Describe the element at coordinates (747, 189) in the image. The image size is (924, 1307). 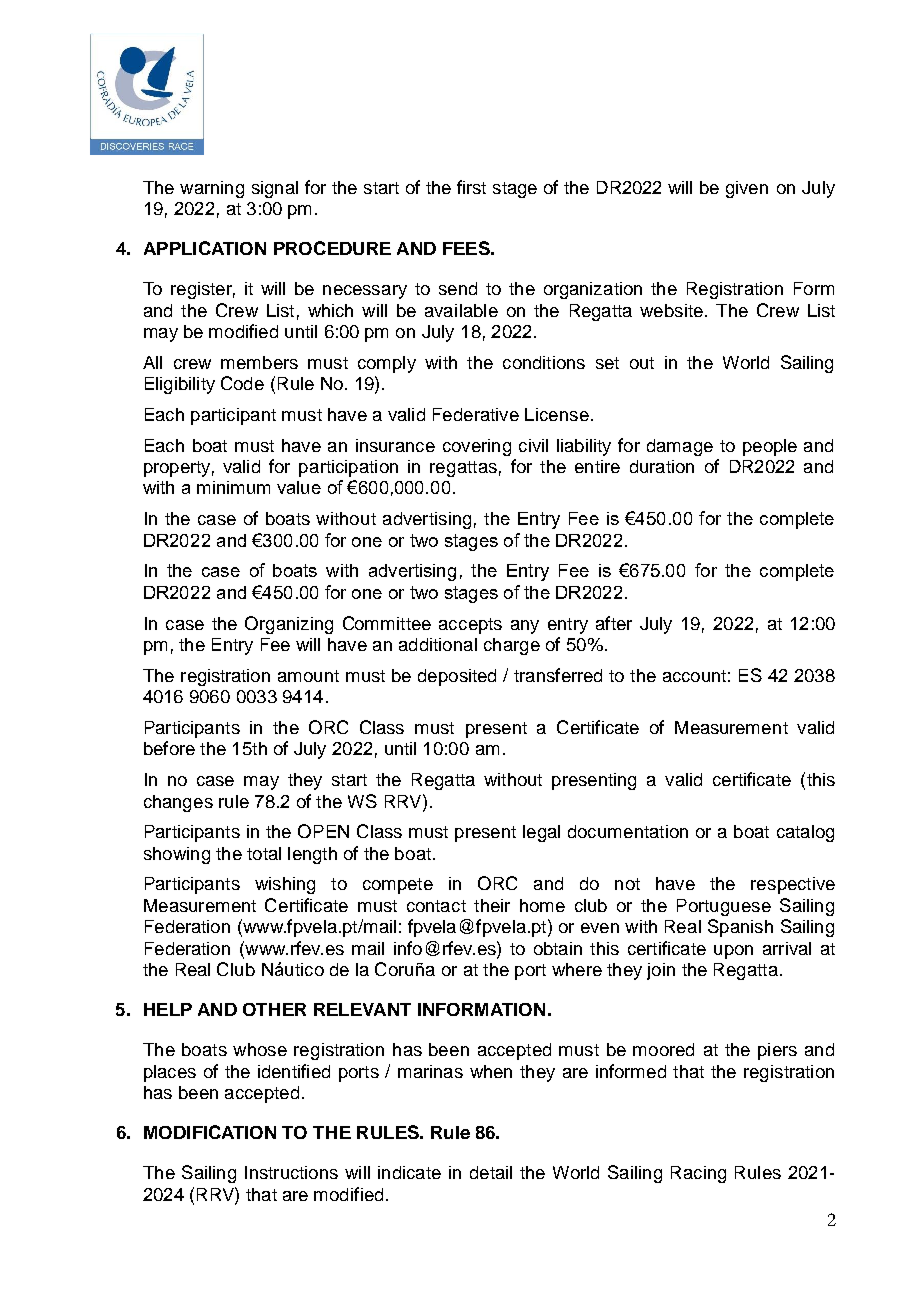
I see `given` at that location.
